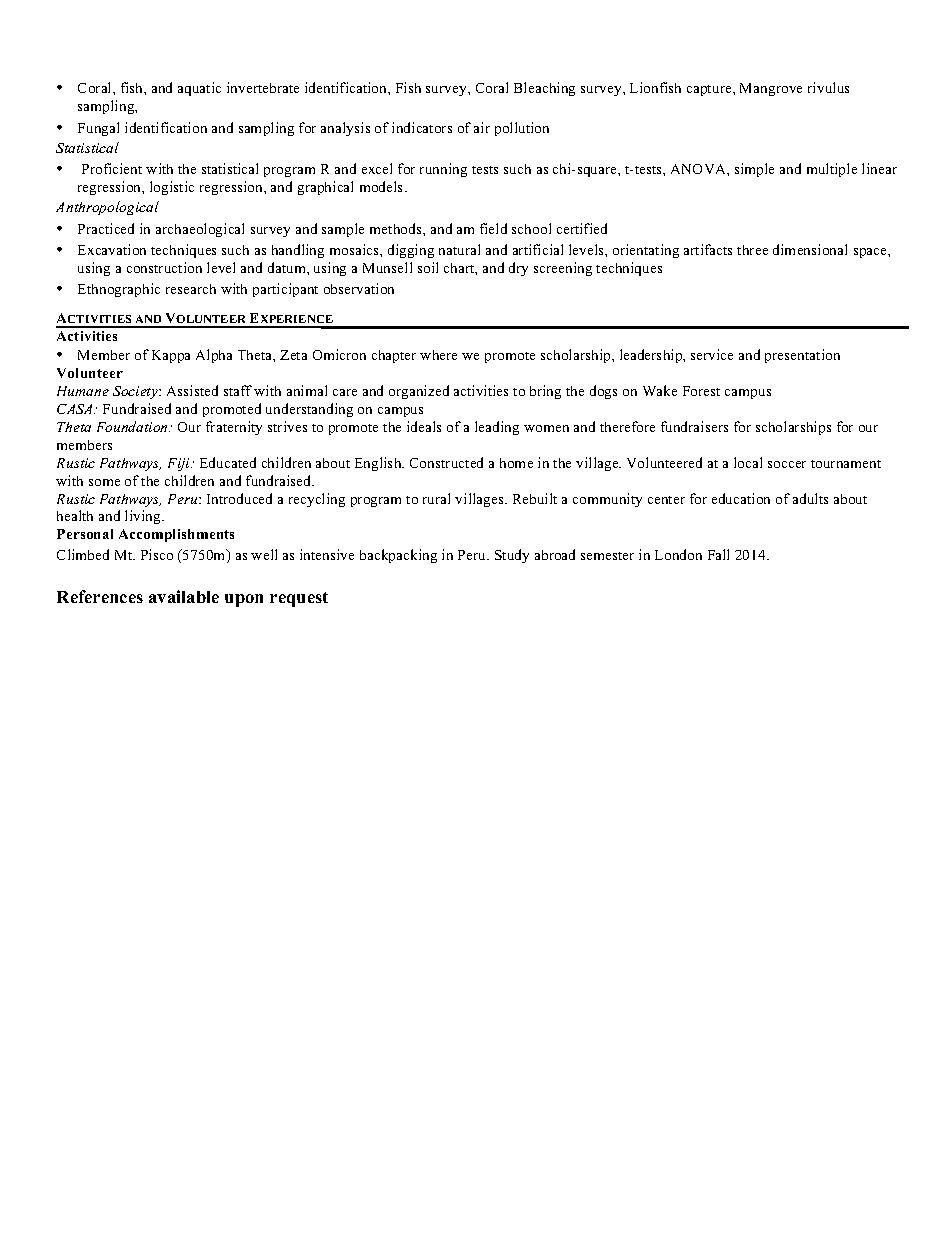 The width and height of the image is (952, 1233). What do you see at coordinates (771, 89) in the image?
I see `Mangrove` at bounding box center [771, 89].
